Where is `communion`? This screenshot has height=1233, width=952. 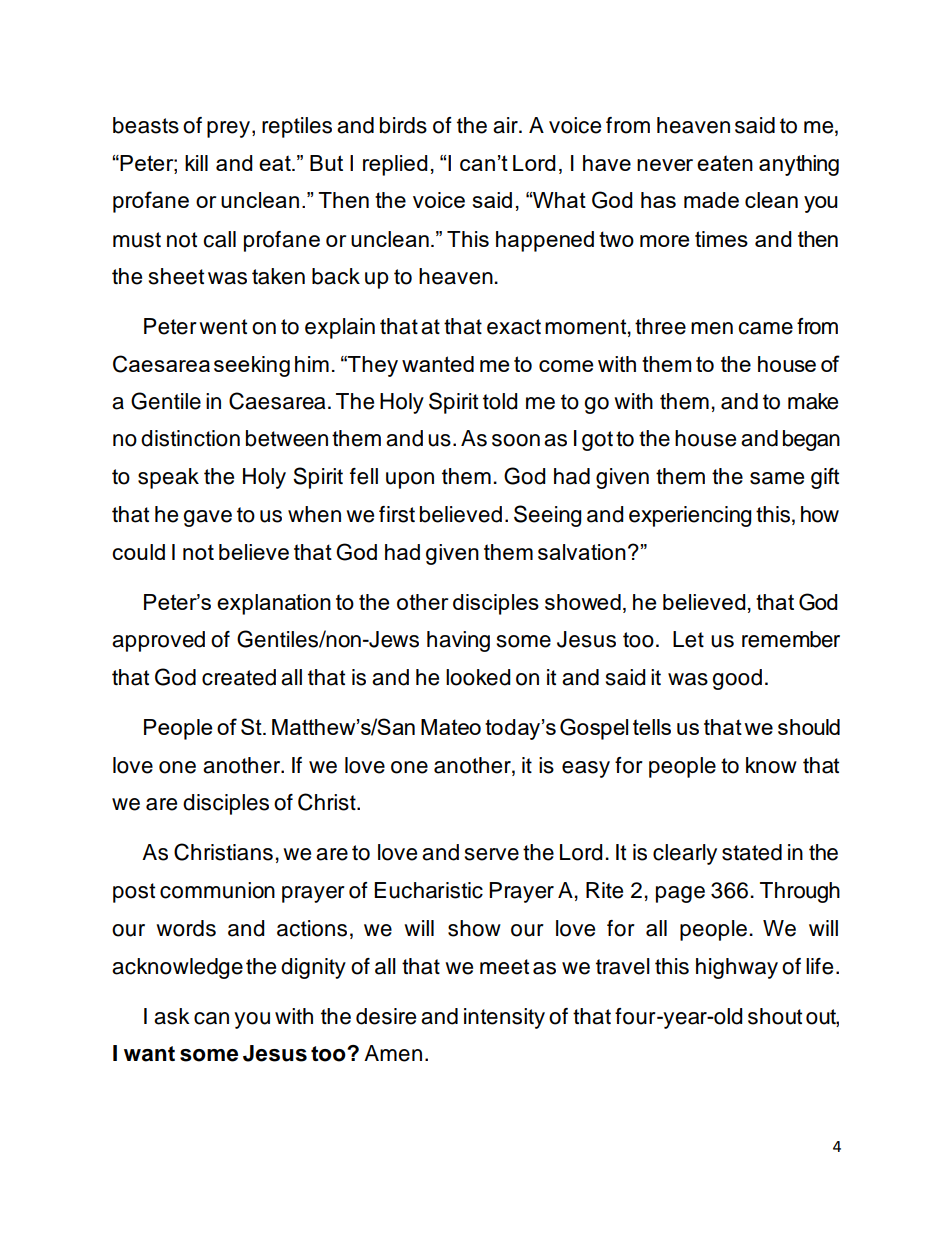
communion is located at coordinates (217, 890).
